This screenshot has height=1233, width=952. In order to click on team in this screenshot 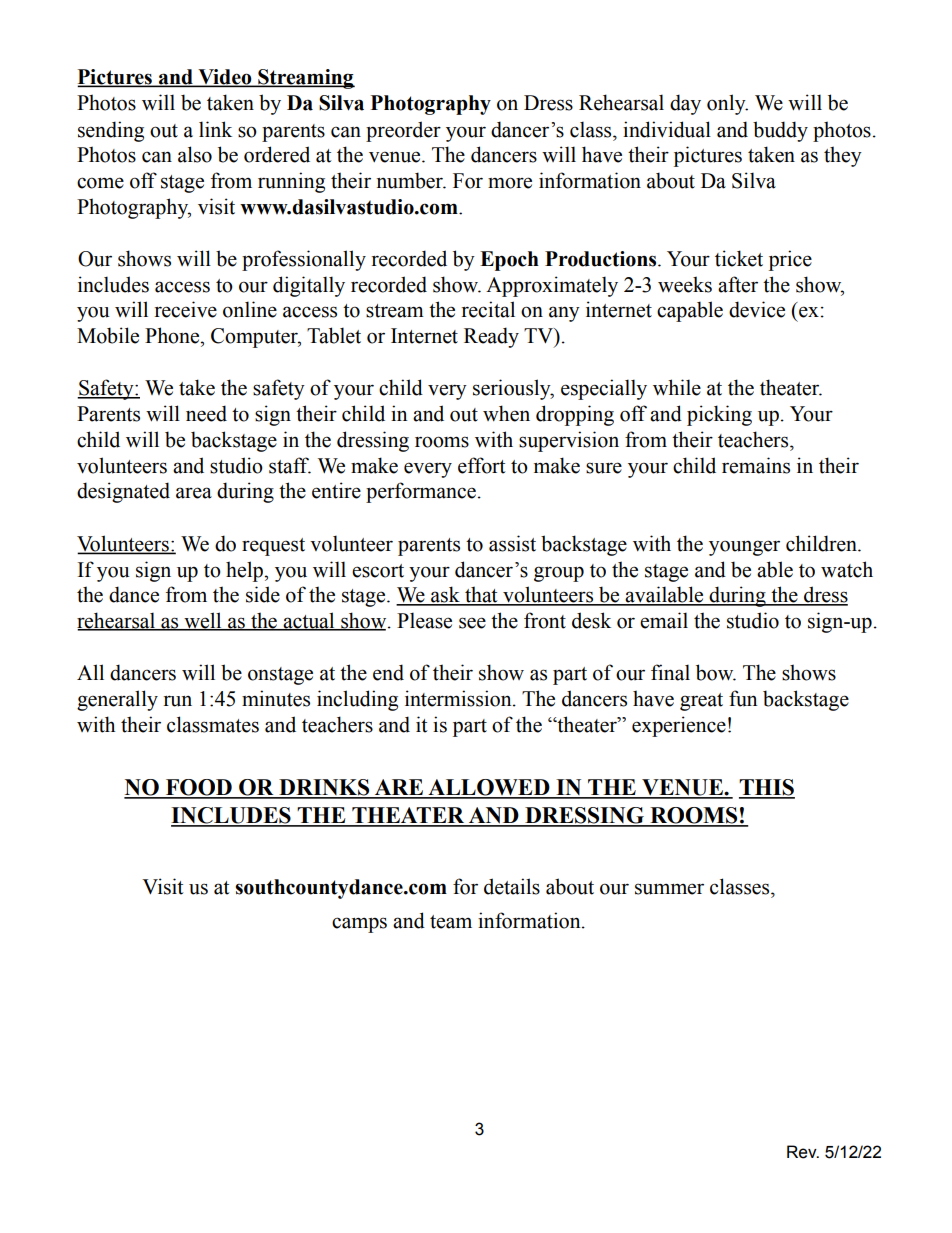, I will do `click(451, 922)`.
